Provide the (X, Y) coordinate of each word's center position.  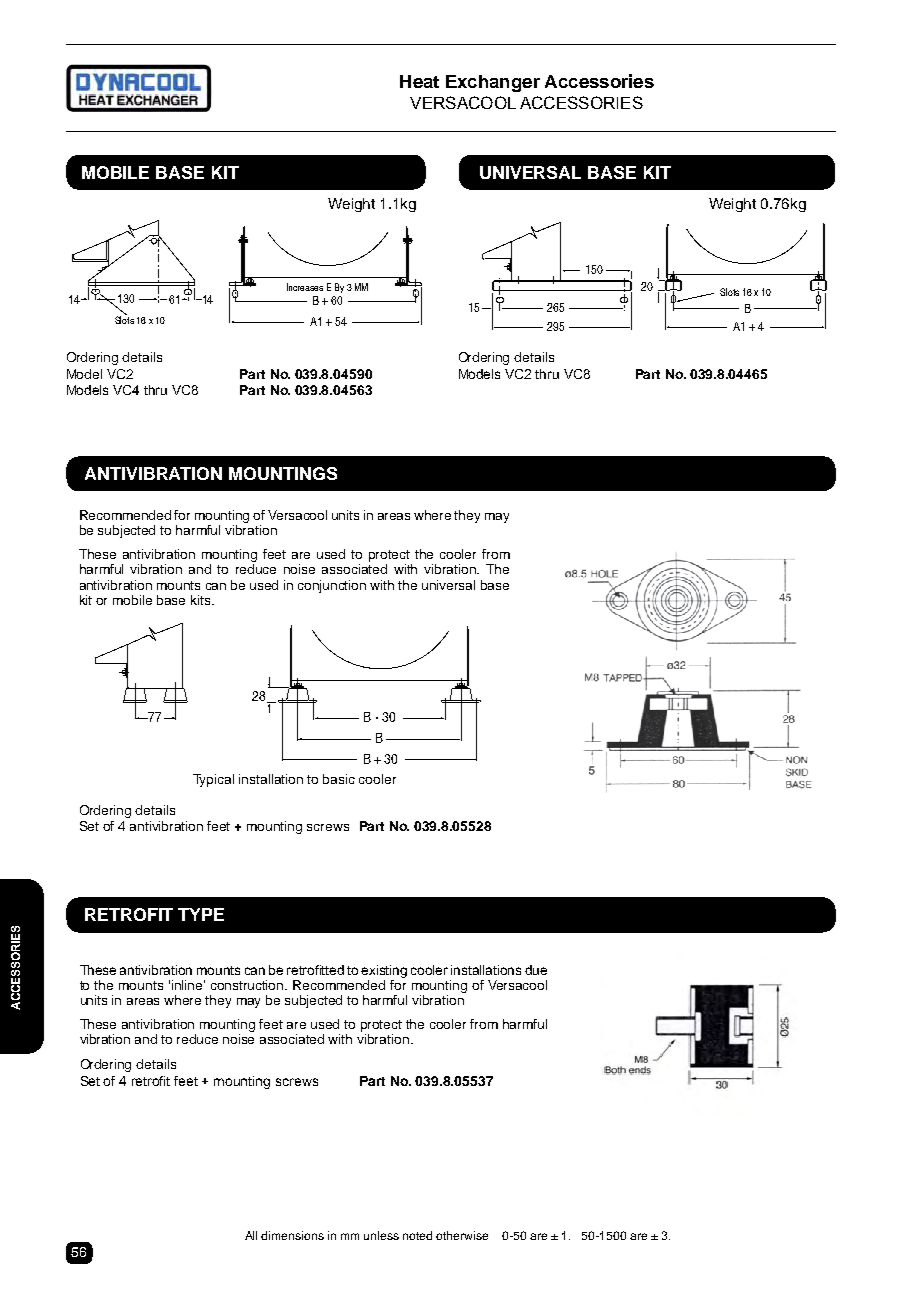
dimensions (292, 1235)
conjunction (332, 586)
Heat (419, 81)
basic (339, 779)
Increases (305, 287)
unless (381, 1235)
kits (202, 600)
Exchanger (493, 83)
